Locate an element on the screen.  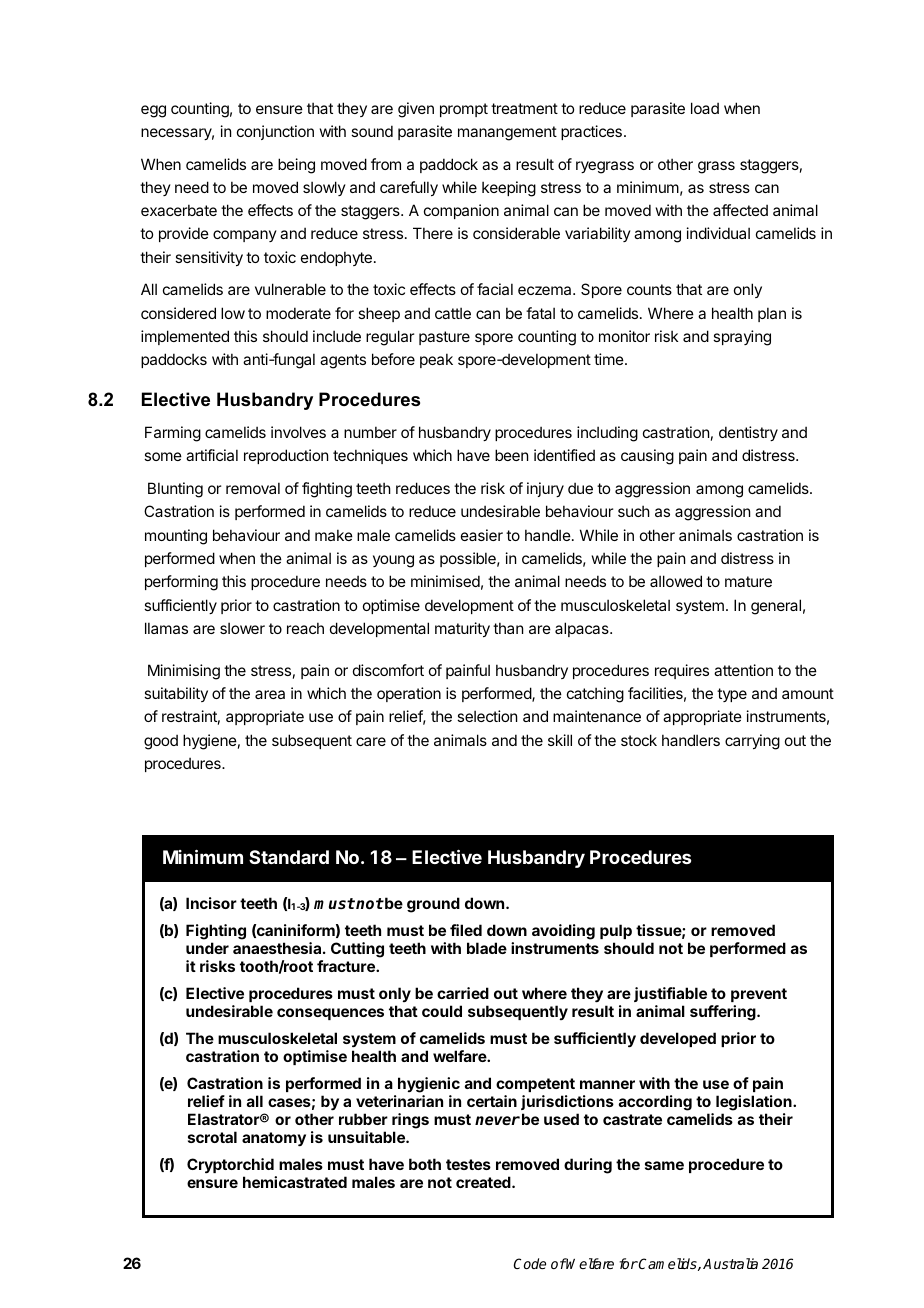
selection is located at coordinates (487, 716).
